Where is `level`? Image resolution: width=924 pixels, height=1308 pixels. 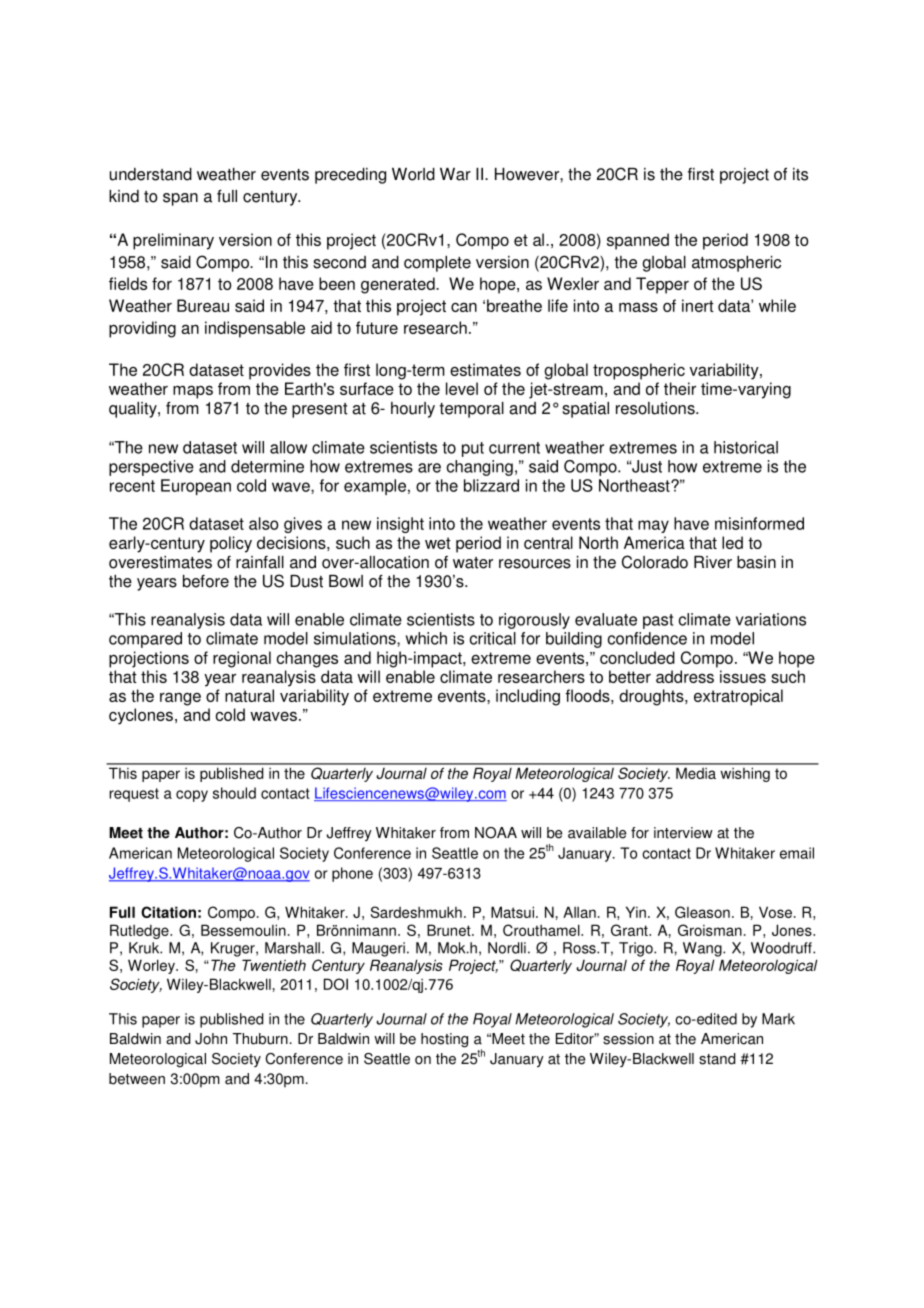 level is located at coordinates (462, 388).
